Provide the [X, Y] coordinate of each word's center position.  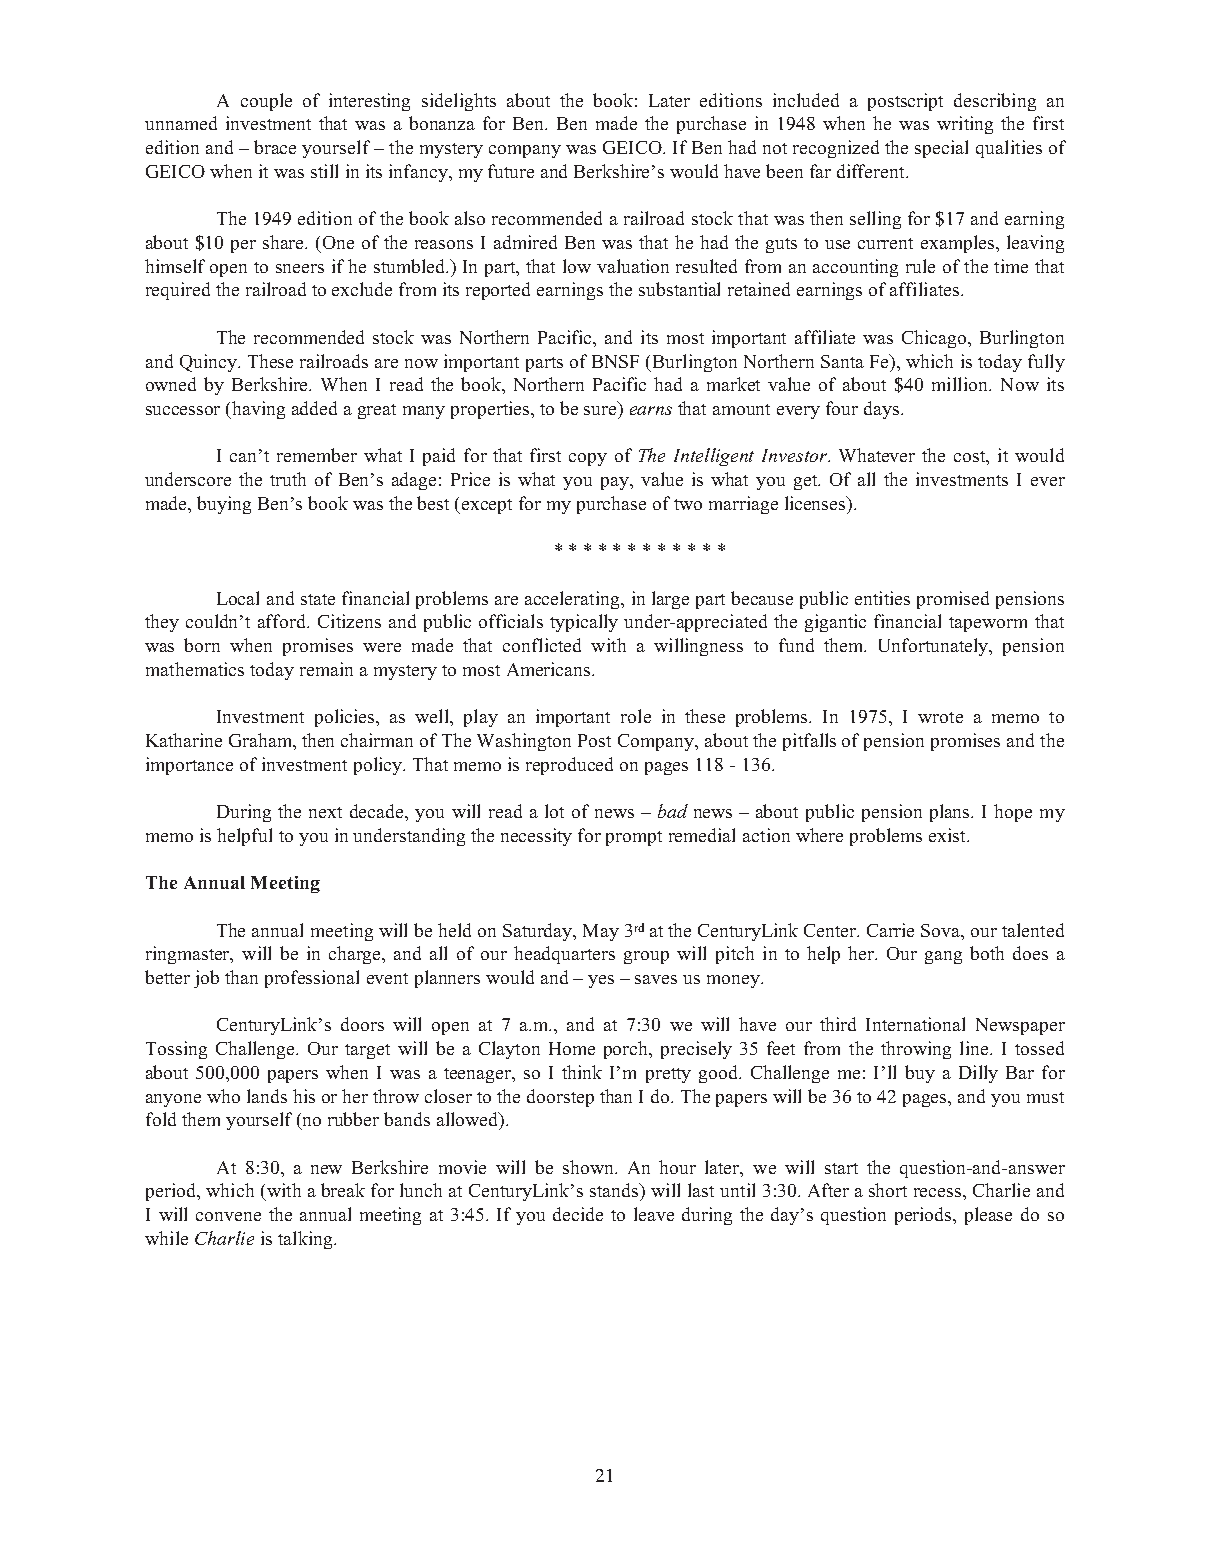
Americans [550, 669]
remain [326, 669]
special [941, 149]
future [511, 171]
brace [275, 147]
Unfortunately [935, 647]
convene [228, 1216]
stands [615, 1190]
